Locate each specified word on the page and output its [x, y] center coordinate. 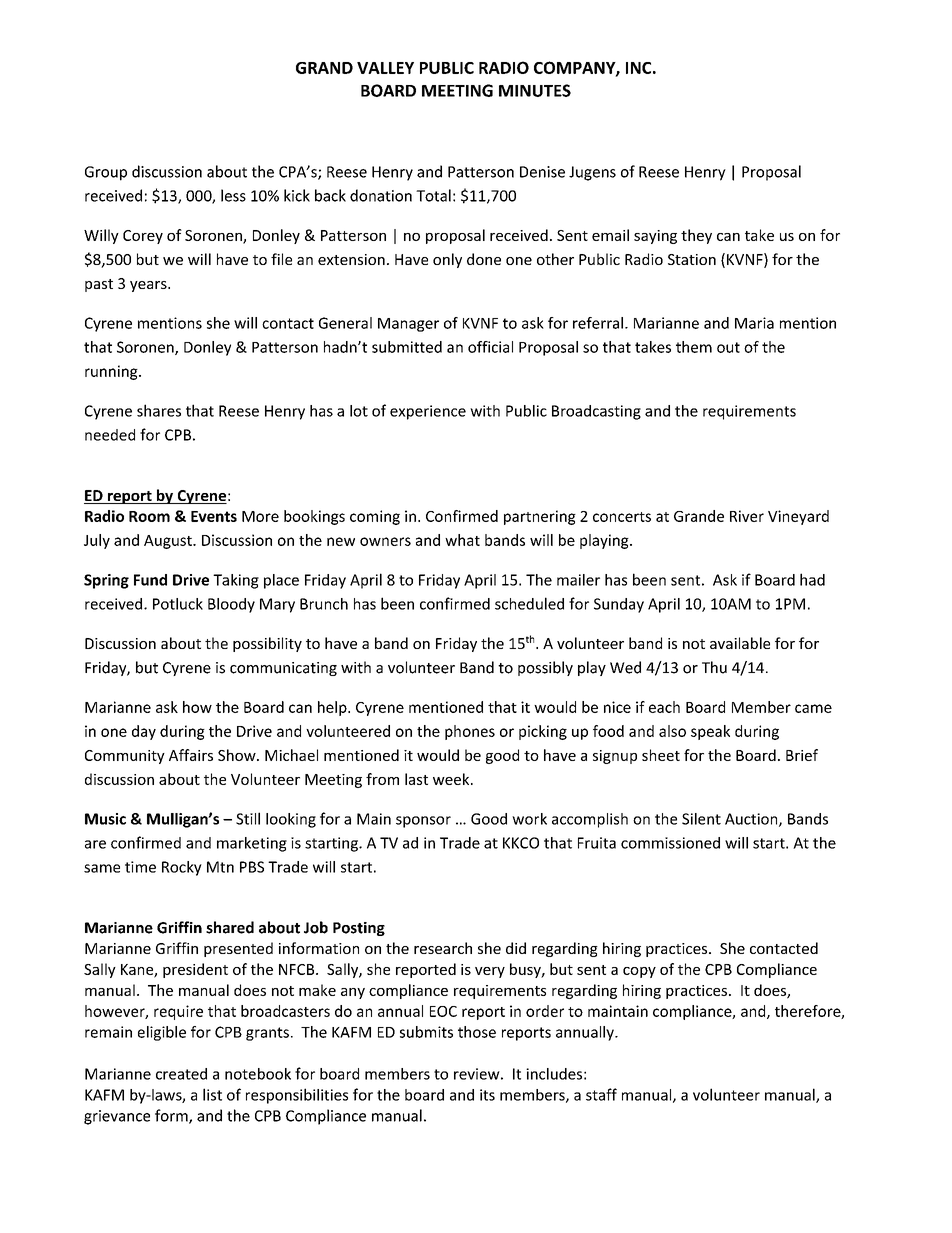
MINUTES [535, 90]
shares [159, 410]
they [696, 236]
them [694, 347]
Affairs [191, 755]
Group [106, 173]
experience [428, 412]
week [452, 779]
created [181, 1074]
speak [710, 732]
